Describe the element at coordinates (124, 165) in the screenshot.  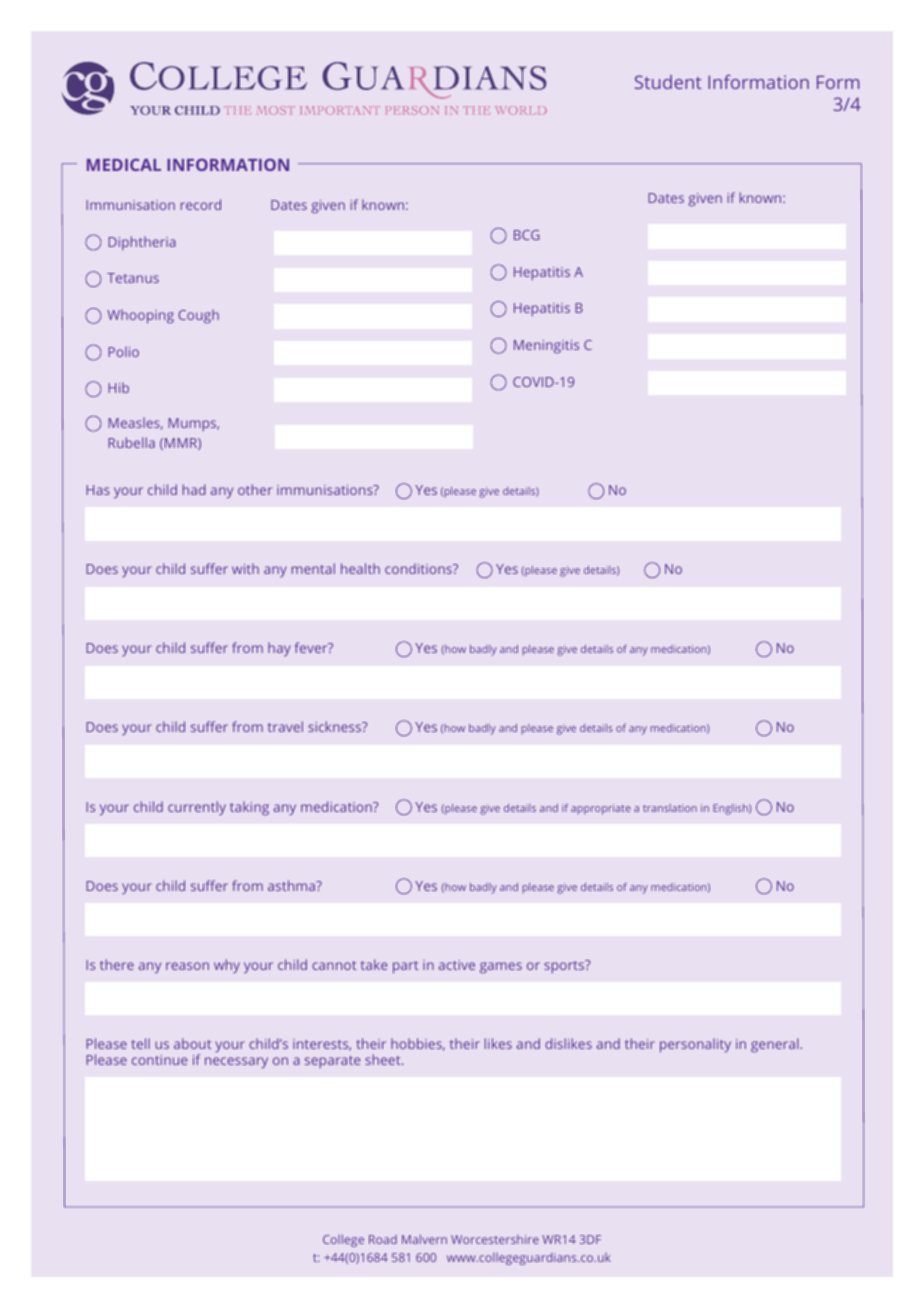
I see `MEDICAL` at that location.
